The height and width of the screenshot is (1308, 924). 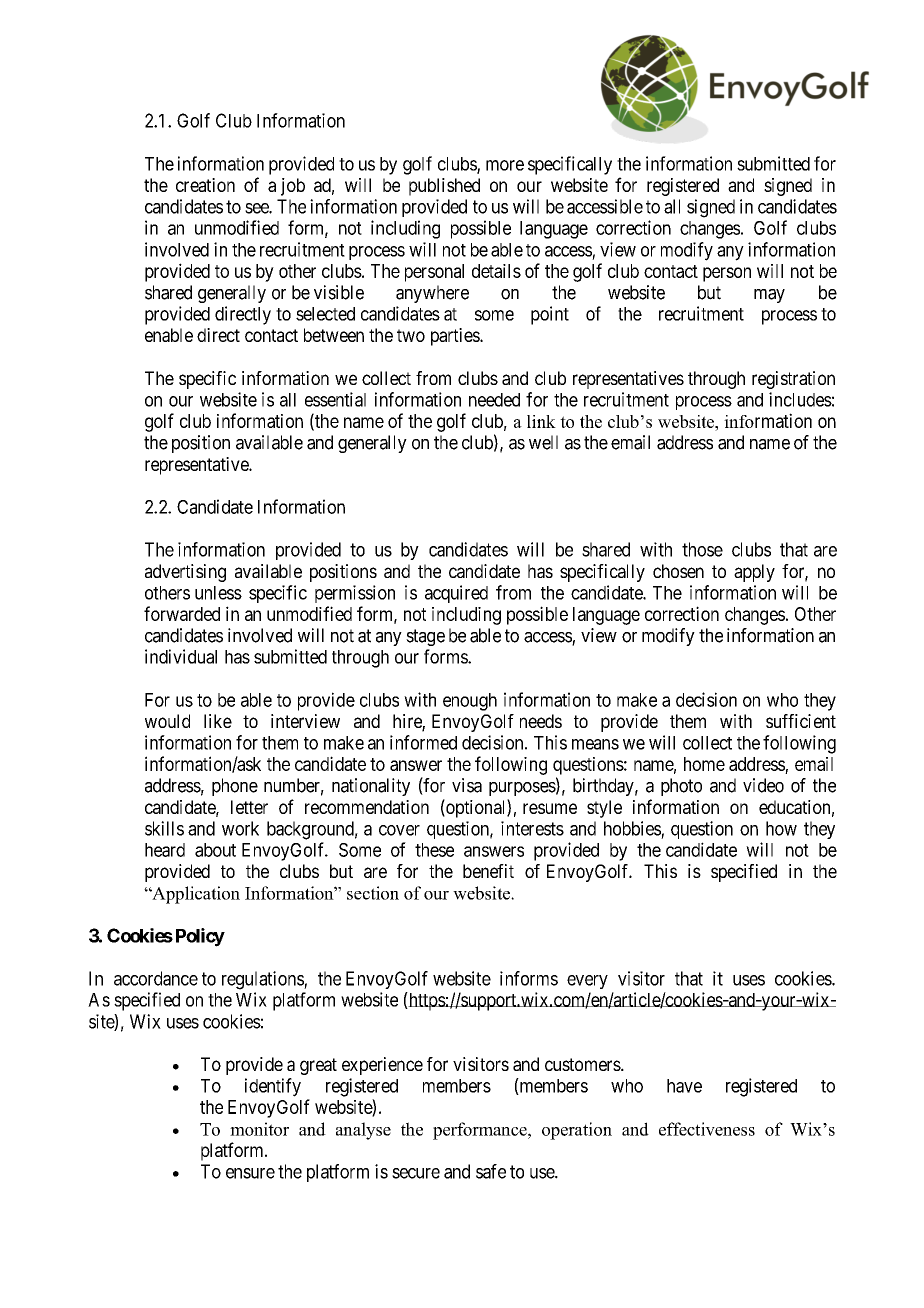 I want to click on published, so click(x=444, y=187).
